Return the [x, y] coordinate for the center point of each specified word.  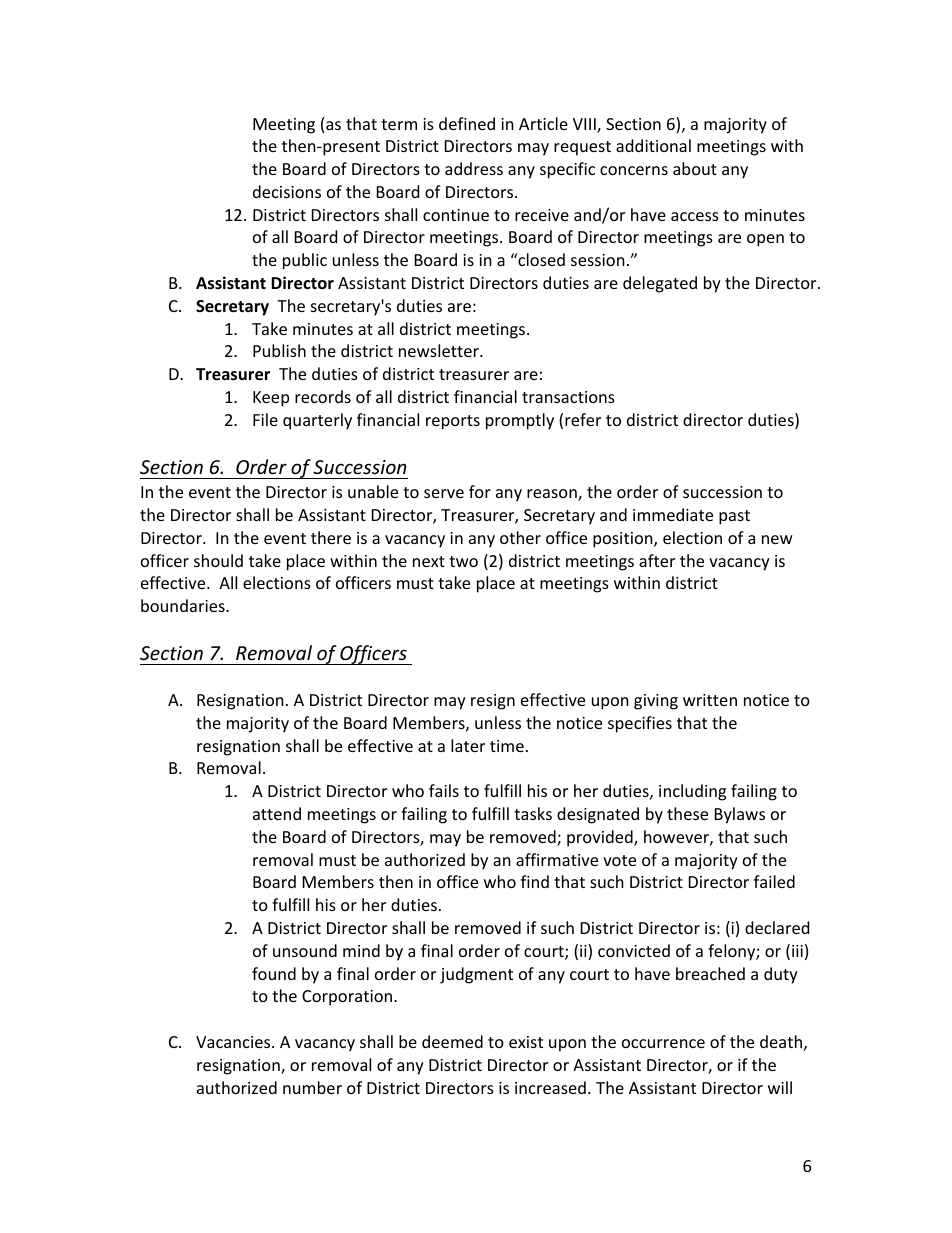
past [734, 517]
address [474, 168]
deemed [452, 1041]
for [480, 491]
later [468, 745]
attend [277, 813]
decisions [287, 191]
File [265, 419]
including [692, 792]
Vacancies [234, 1042]
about [695, 168]
